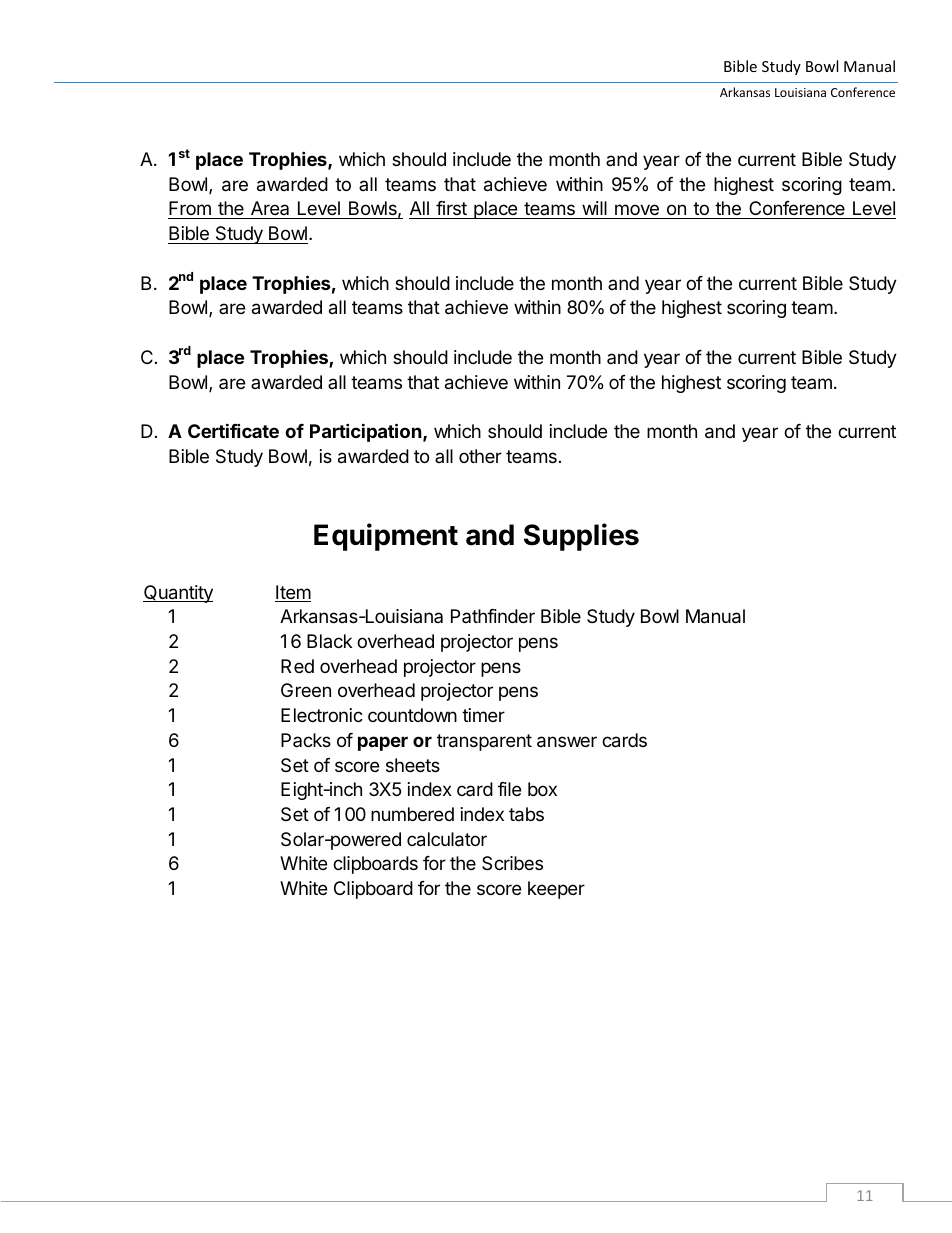  Describe the element at coordinates (270, 210) in the image. I see `Area` at that location.
